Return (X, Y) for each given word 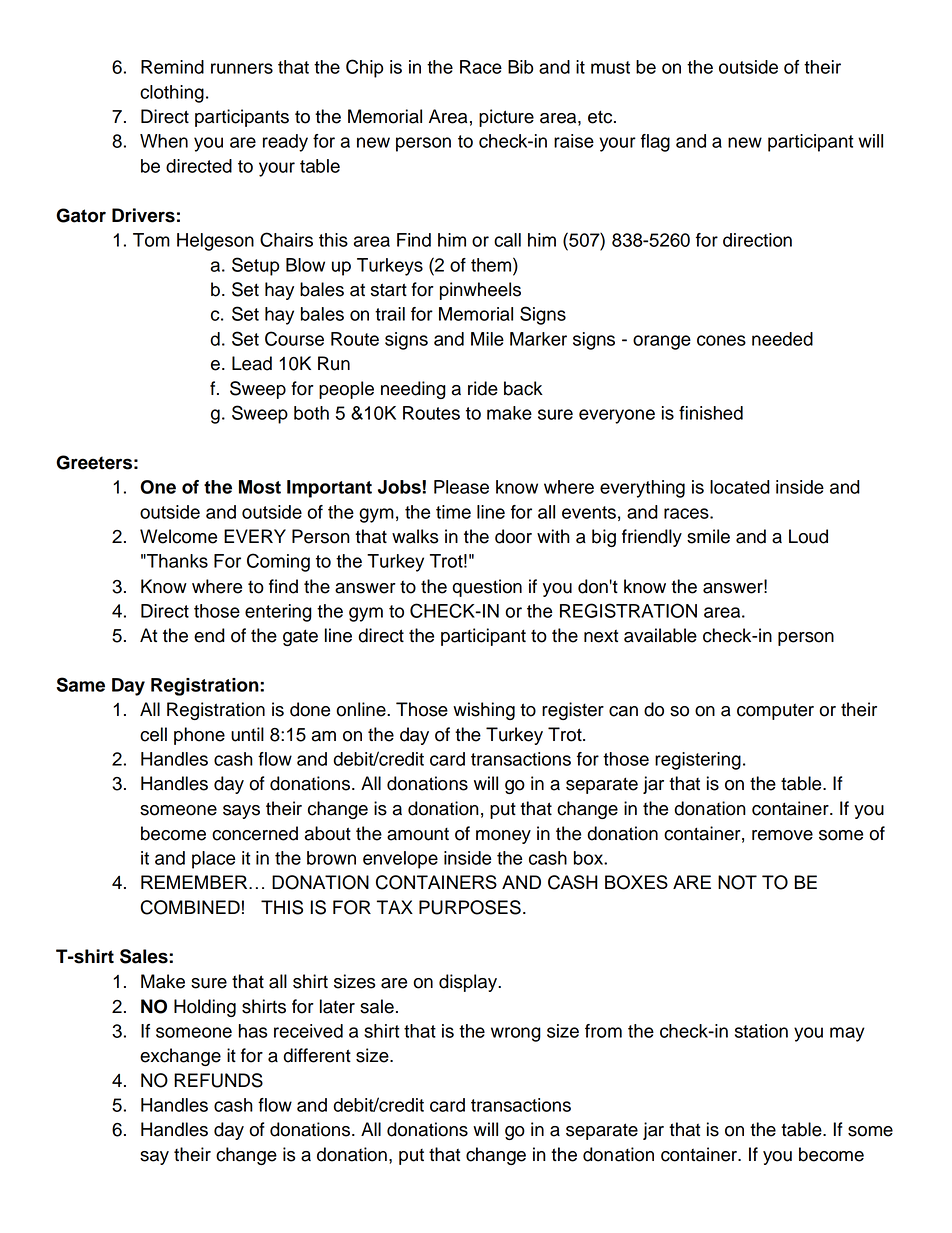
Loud (808, 536)
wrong (516, 1034)
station (761, 1031)
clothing (172, 94)
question (487, 588)
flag (655, 143)
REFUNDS (218, 1080)
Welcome (178, 536)
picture (506, 118)
